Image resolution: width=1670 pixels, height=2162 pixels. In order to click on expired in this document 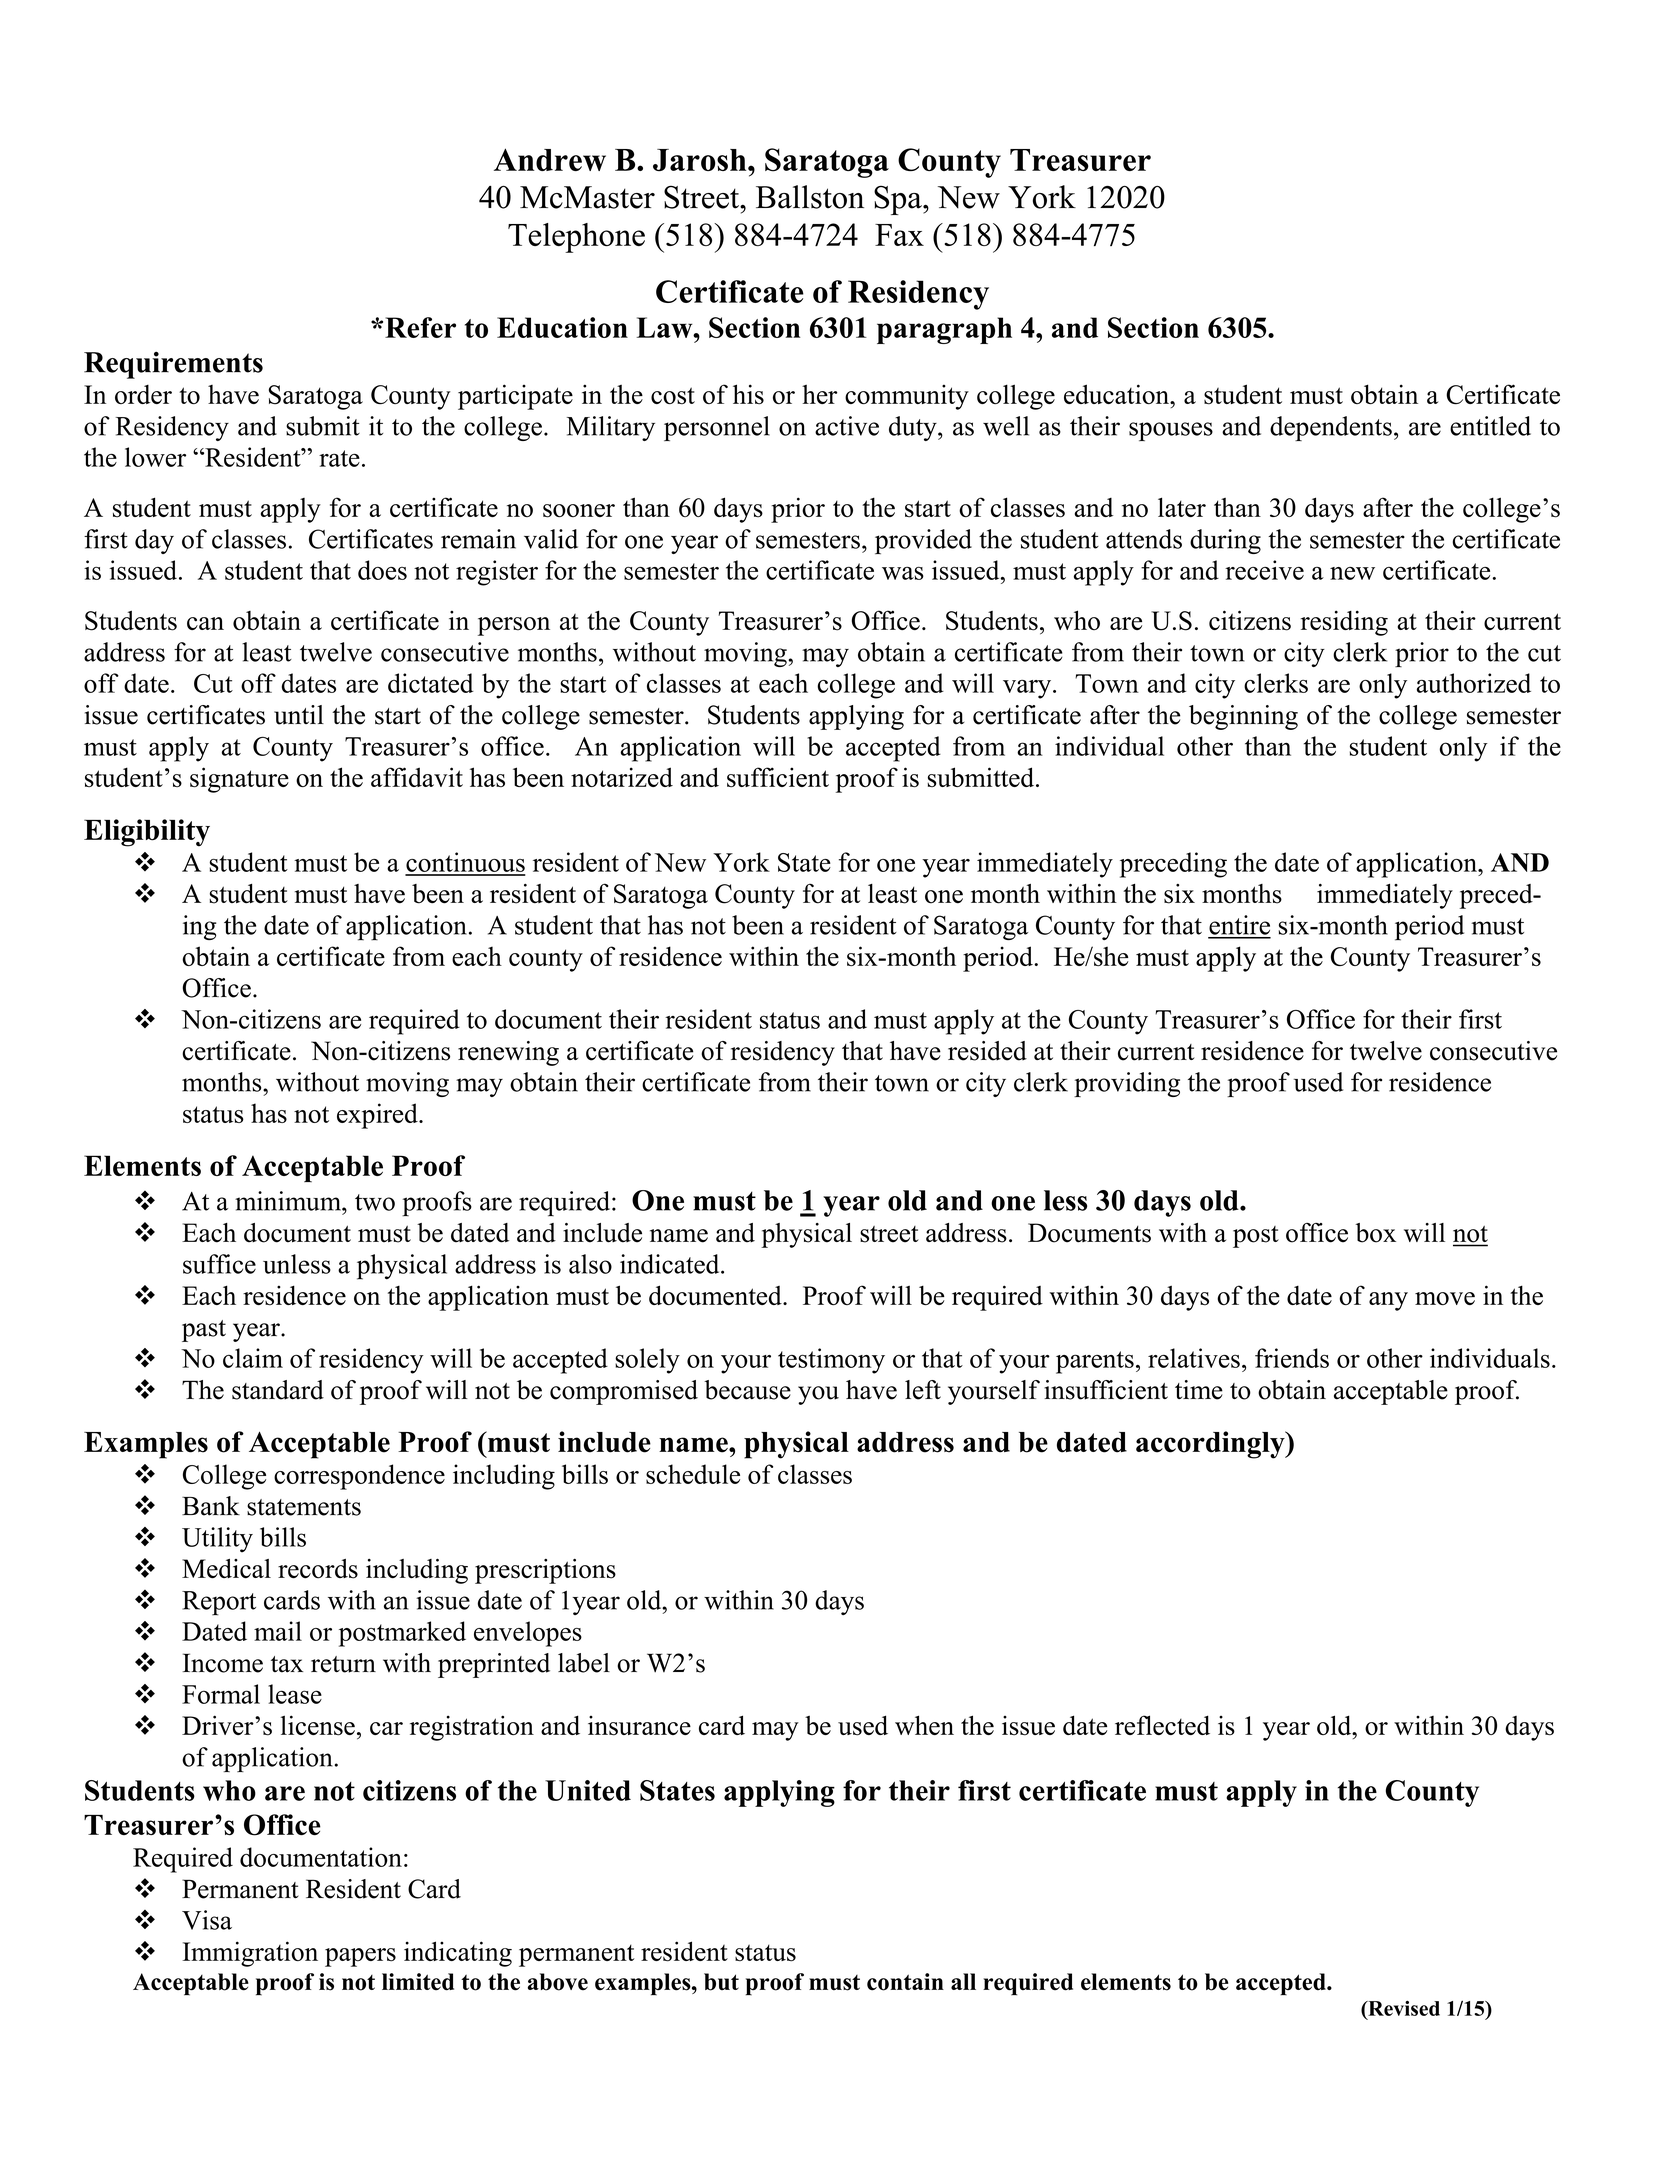, I will do `click(378, 1116)`.
